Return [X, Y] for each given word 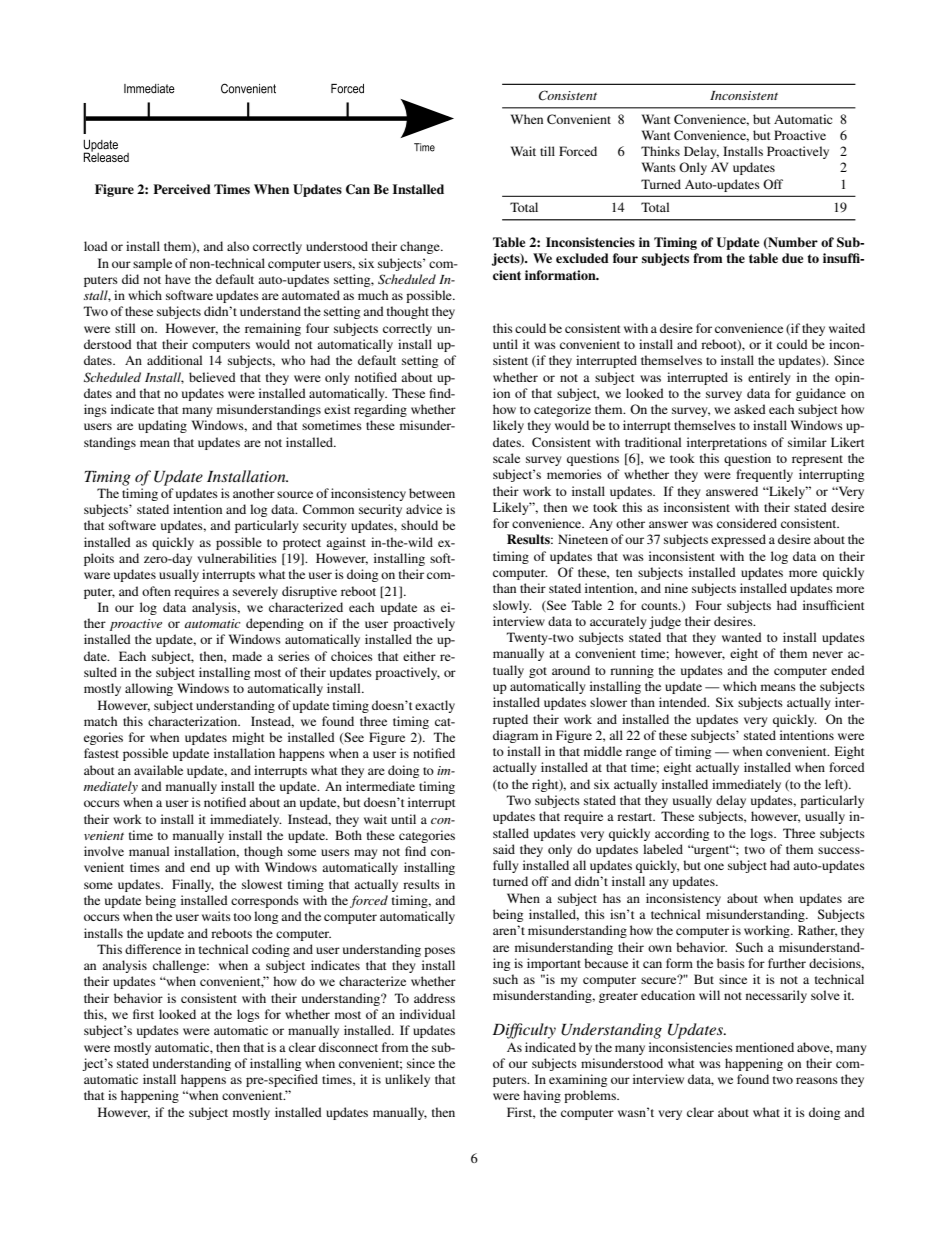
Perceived [182, 189]
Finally [193, 885]
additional [174, 360]
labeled [663, 849]
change [421, 247]
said [504, 849]
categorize [562, 410]
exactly [435, 706]
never [828, 654]
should [419, 525]
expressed [738, 540]
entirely [769, 378]
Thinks [660, 151]
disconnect [348, 1047]
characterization [194, 721]
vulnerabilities [237, 558]
